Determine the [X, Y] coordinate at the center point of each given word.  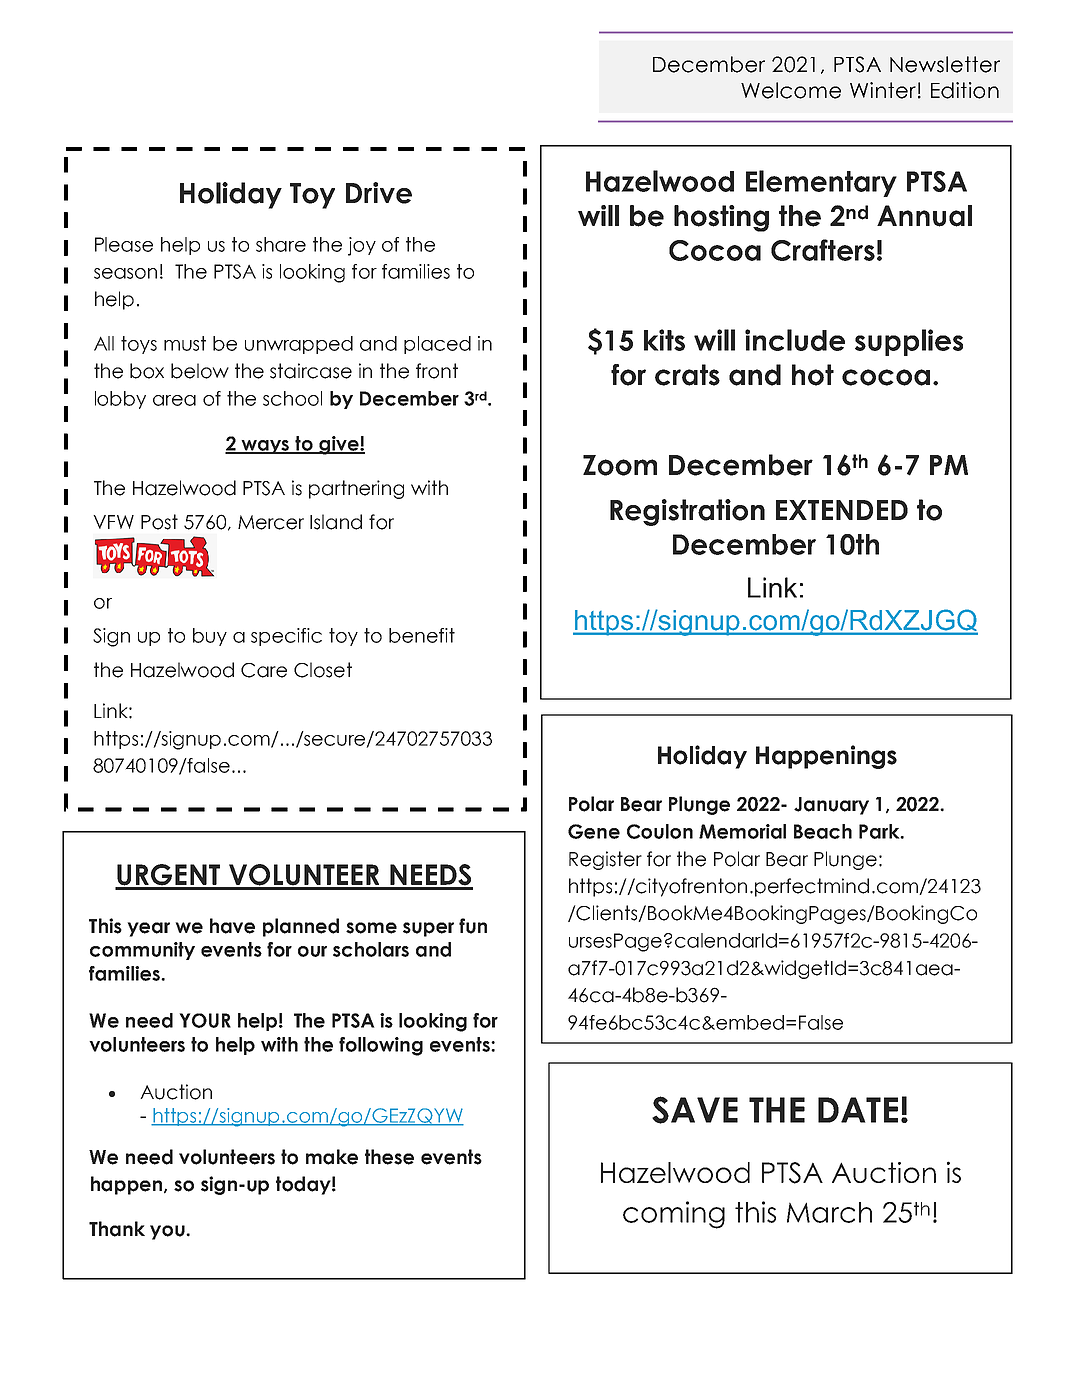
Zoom [620, 465]
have [232, 926]
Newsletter [945, 64]
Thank [117, 1229]
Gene [594, 831]
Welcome [791, 90]
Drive [379, 193]
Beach [823, 831]
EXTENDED [842, 510]
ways [266, 447]
